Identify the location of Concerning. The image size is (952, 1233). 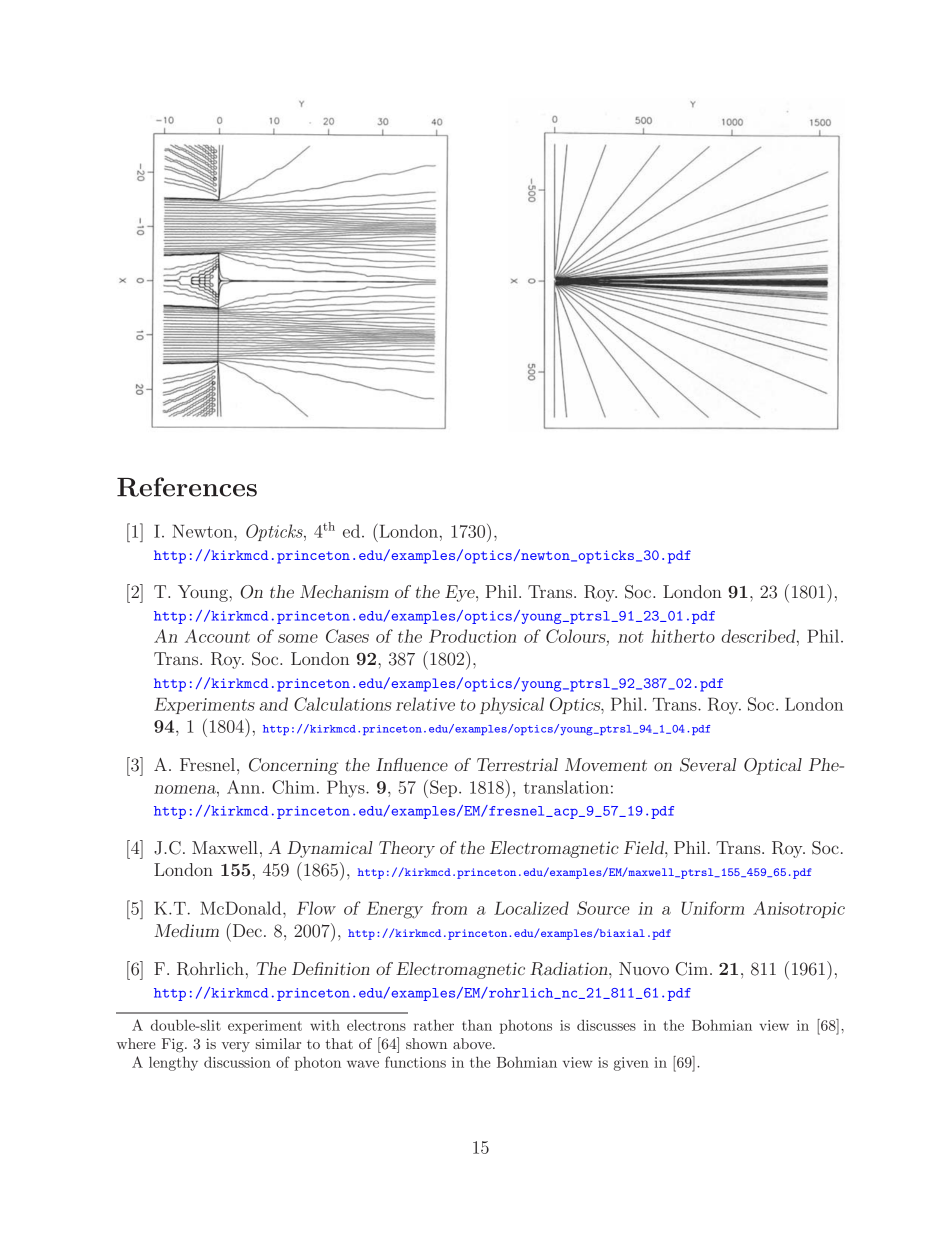
(293, 766).
